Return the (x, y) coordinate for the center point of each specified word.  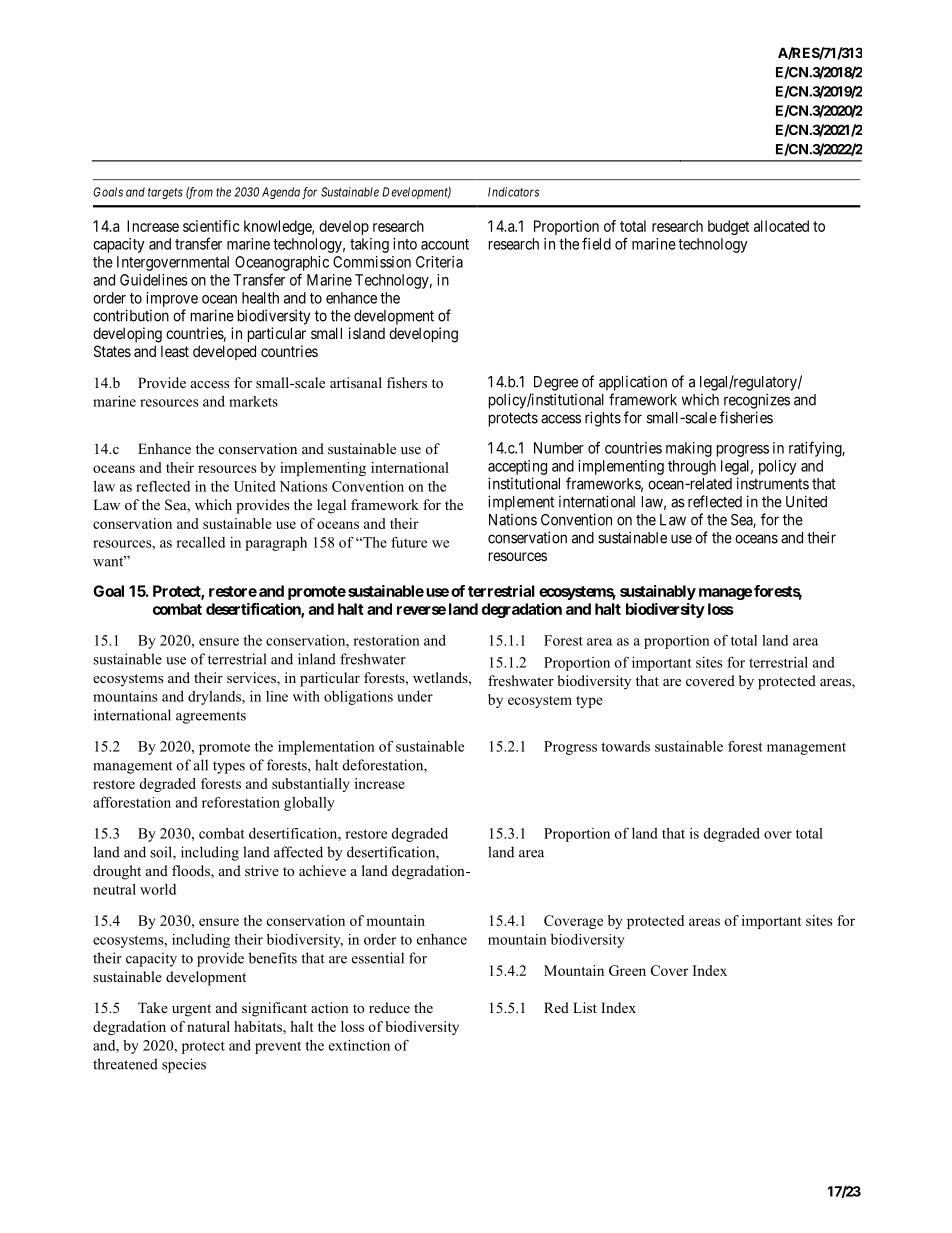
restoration (386, 640)
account (445, 244)
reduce (389, 1007)
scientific (211, 226)
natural (208, 1026)
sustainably (658, 592)
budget (728, 227)
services (252, 679)
